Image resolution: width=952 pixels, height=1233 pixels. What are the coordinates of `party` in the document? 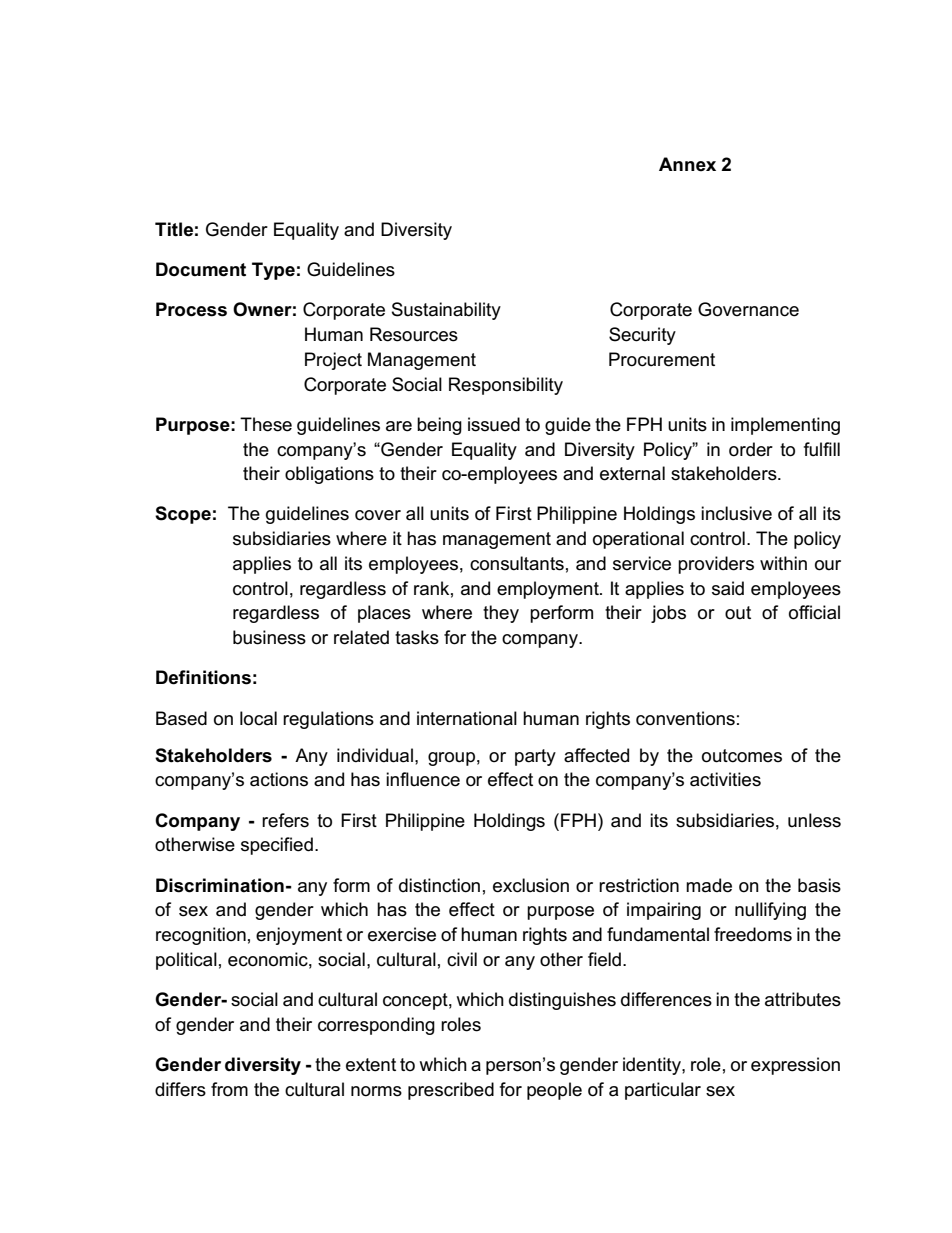 It's located at (535, 757).
